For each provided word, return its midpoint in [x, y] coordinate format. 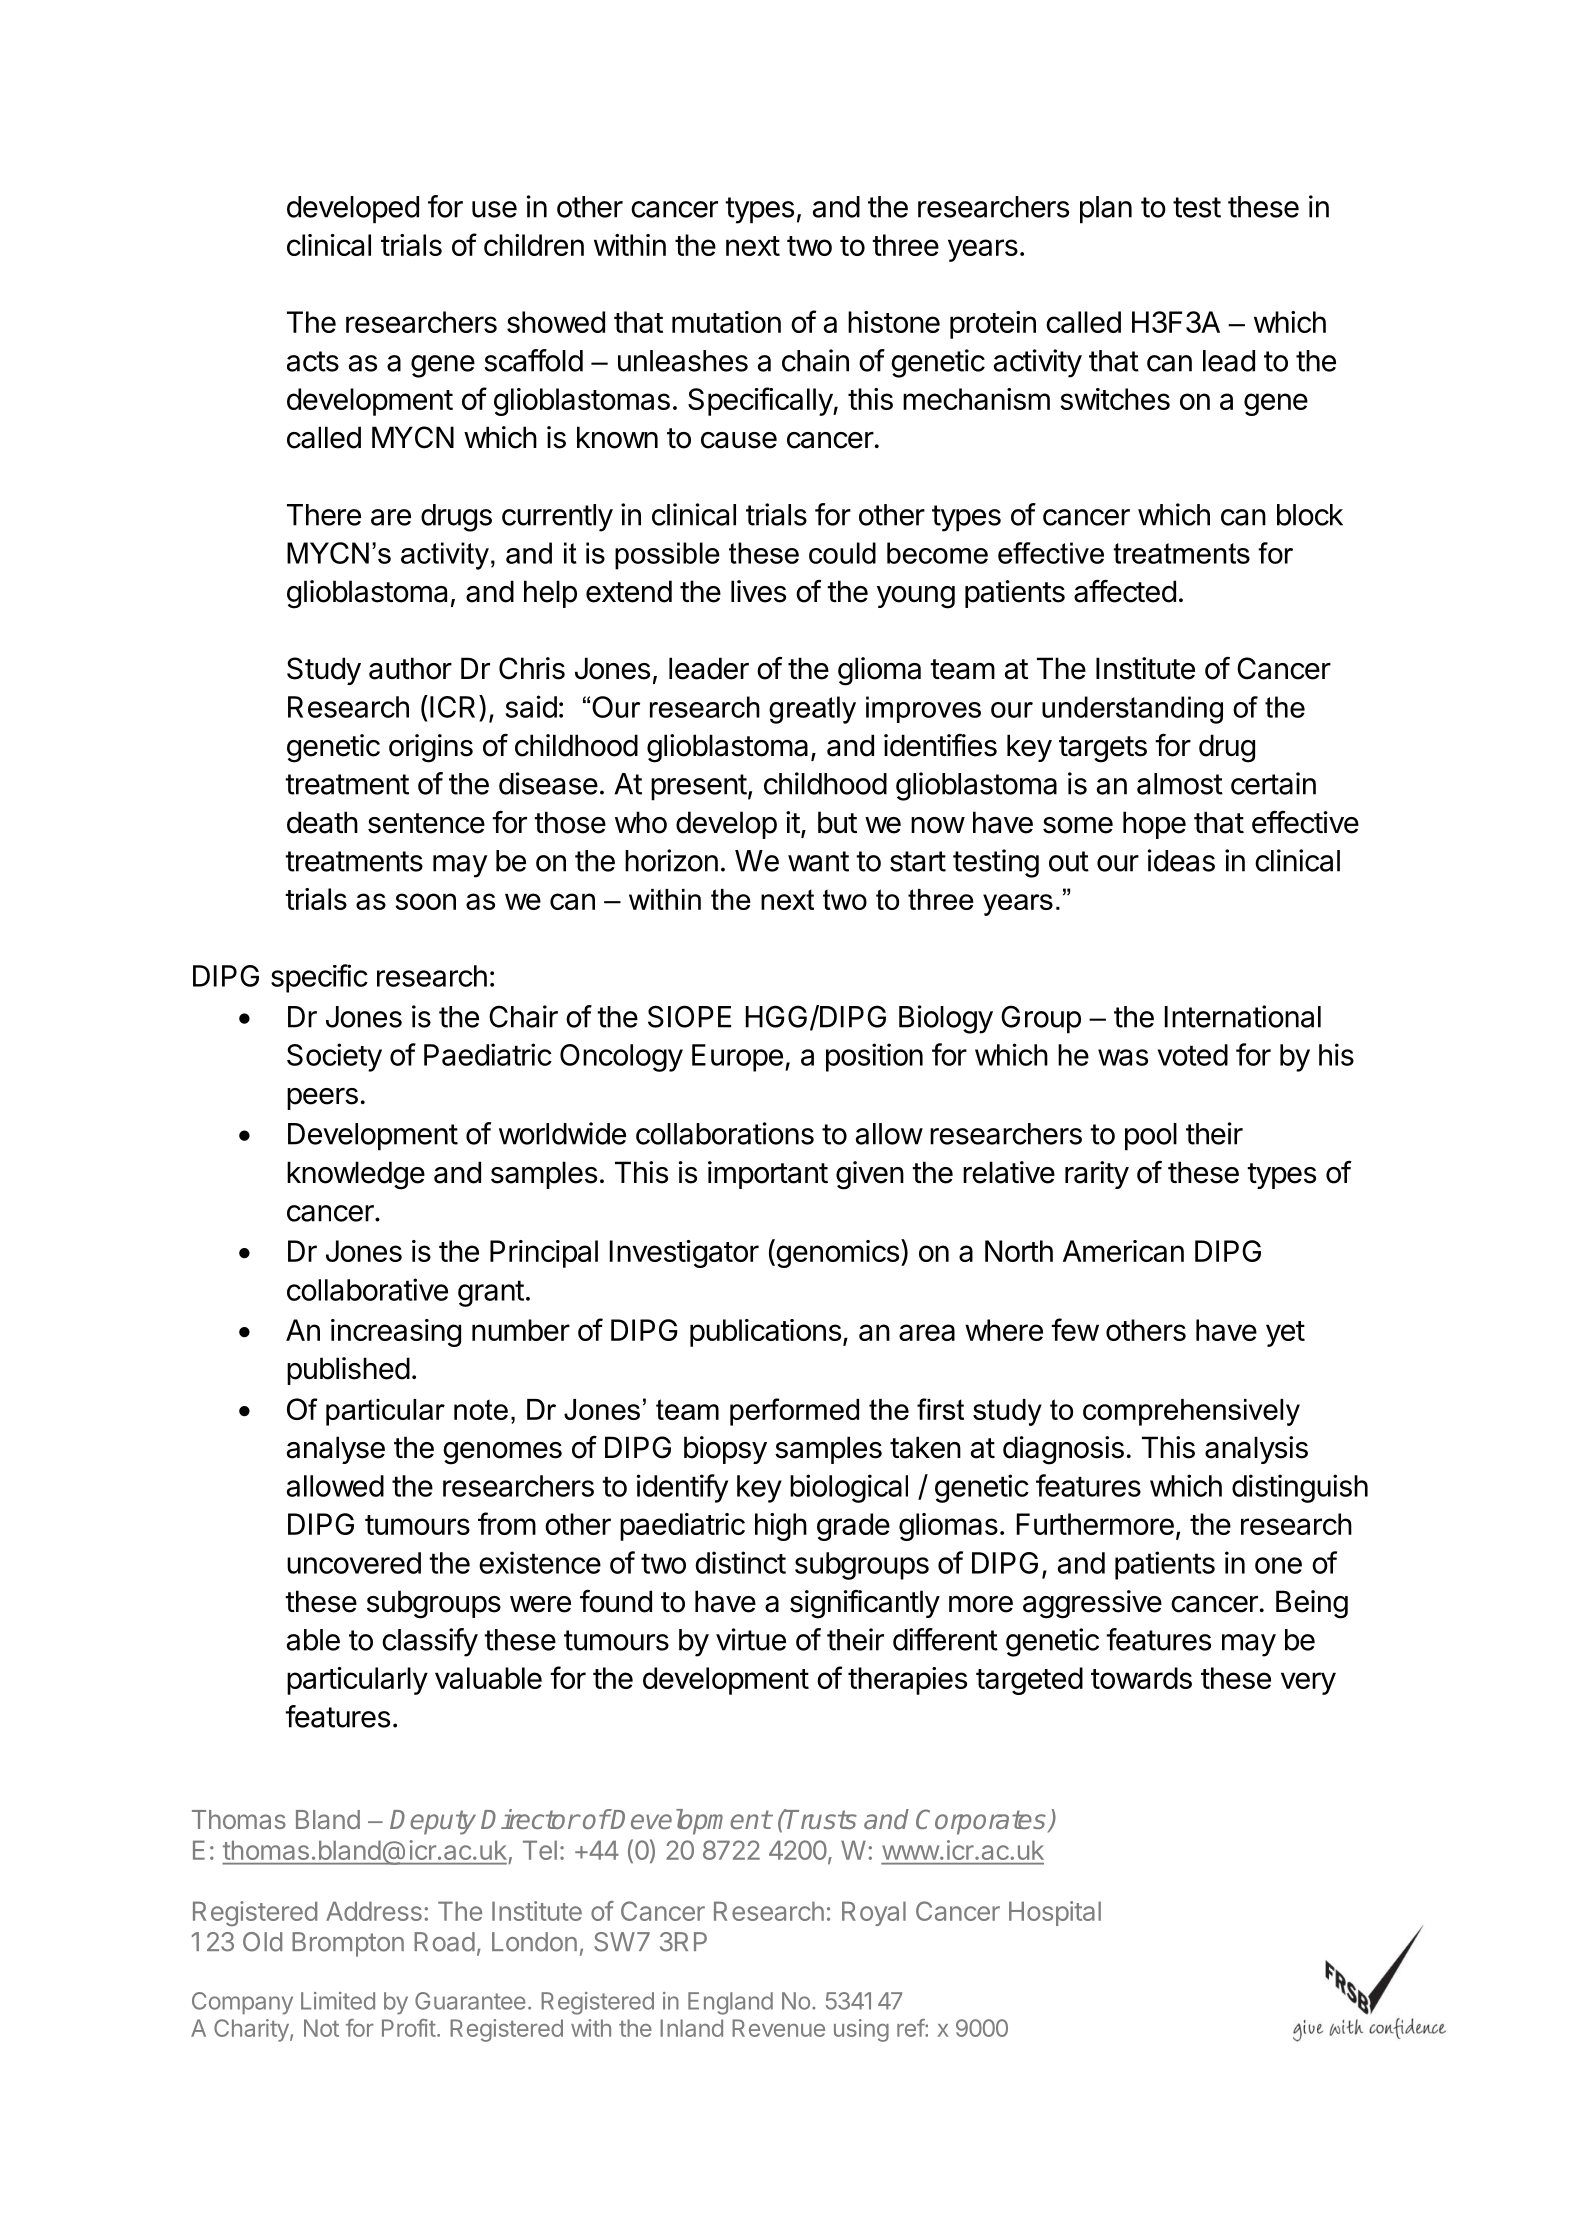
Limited [338, 2001]
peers [322, 1099]
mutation [726, 322]
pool [1151, 1137]
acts [313, 361]
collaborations [725, 1133]
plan [1106, 210]
